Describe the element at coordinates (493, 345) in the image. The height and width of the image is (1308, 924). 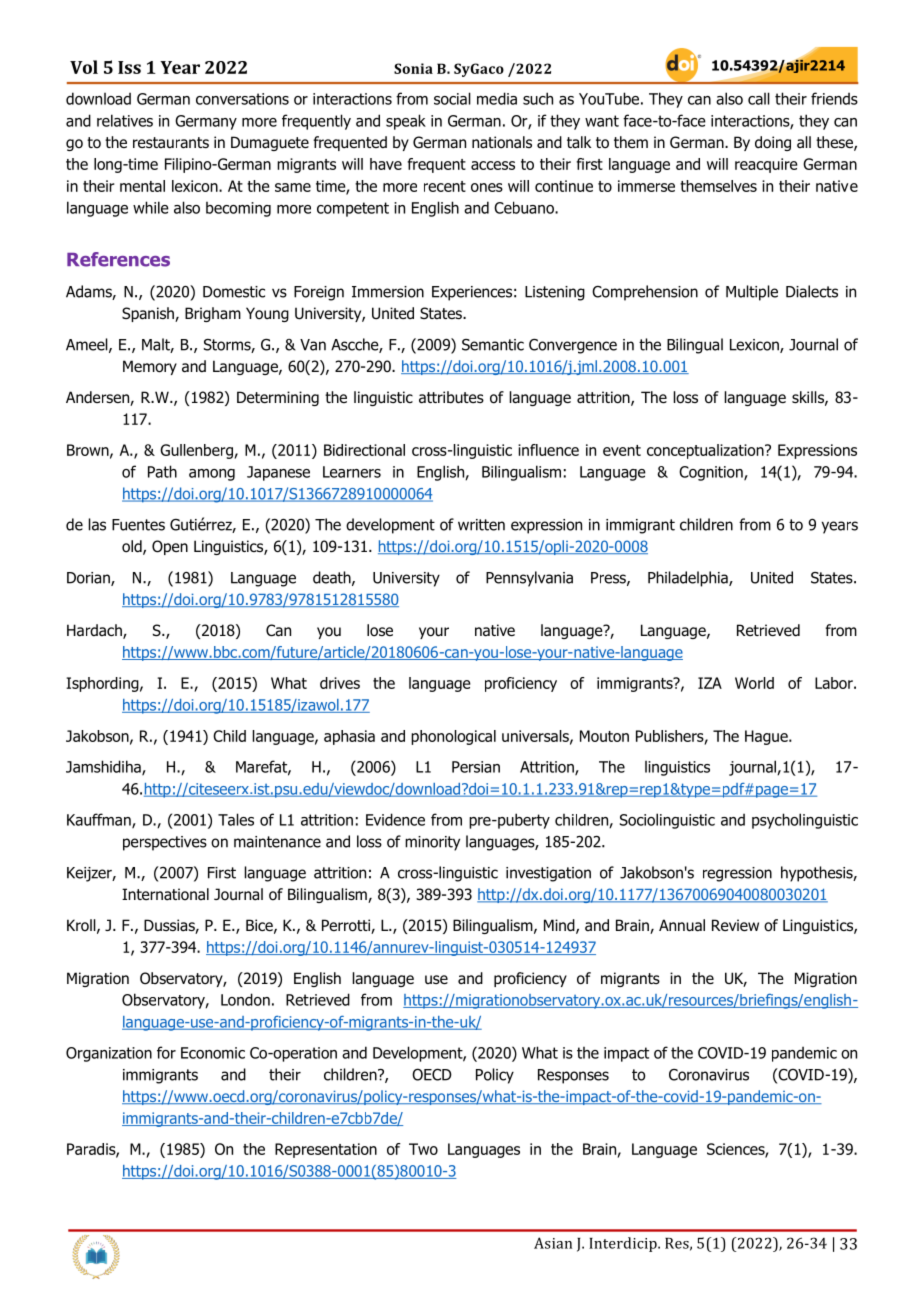
I see `Semantic` at that location.
